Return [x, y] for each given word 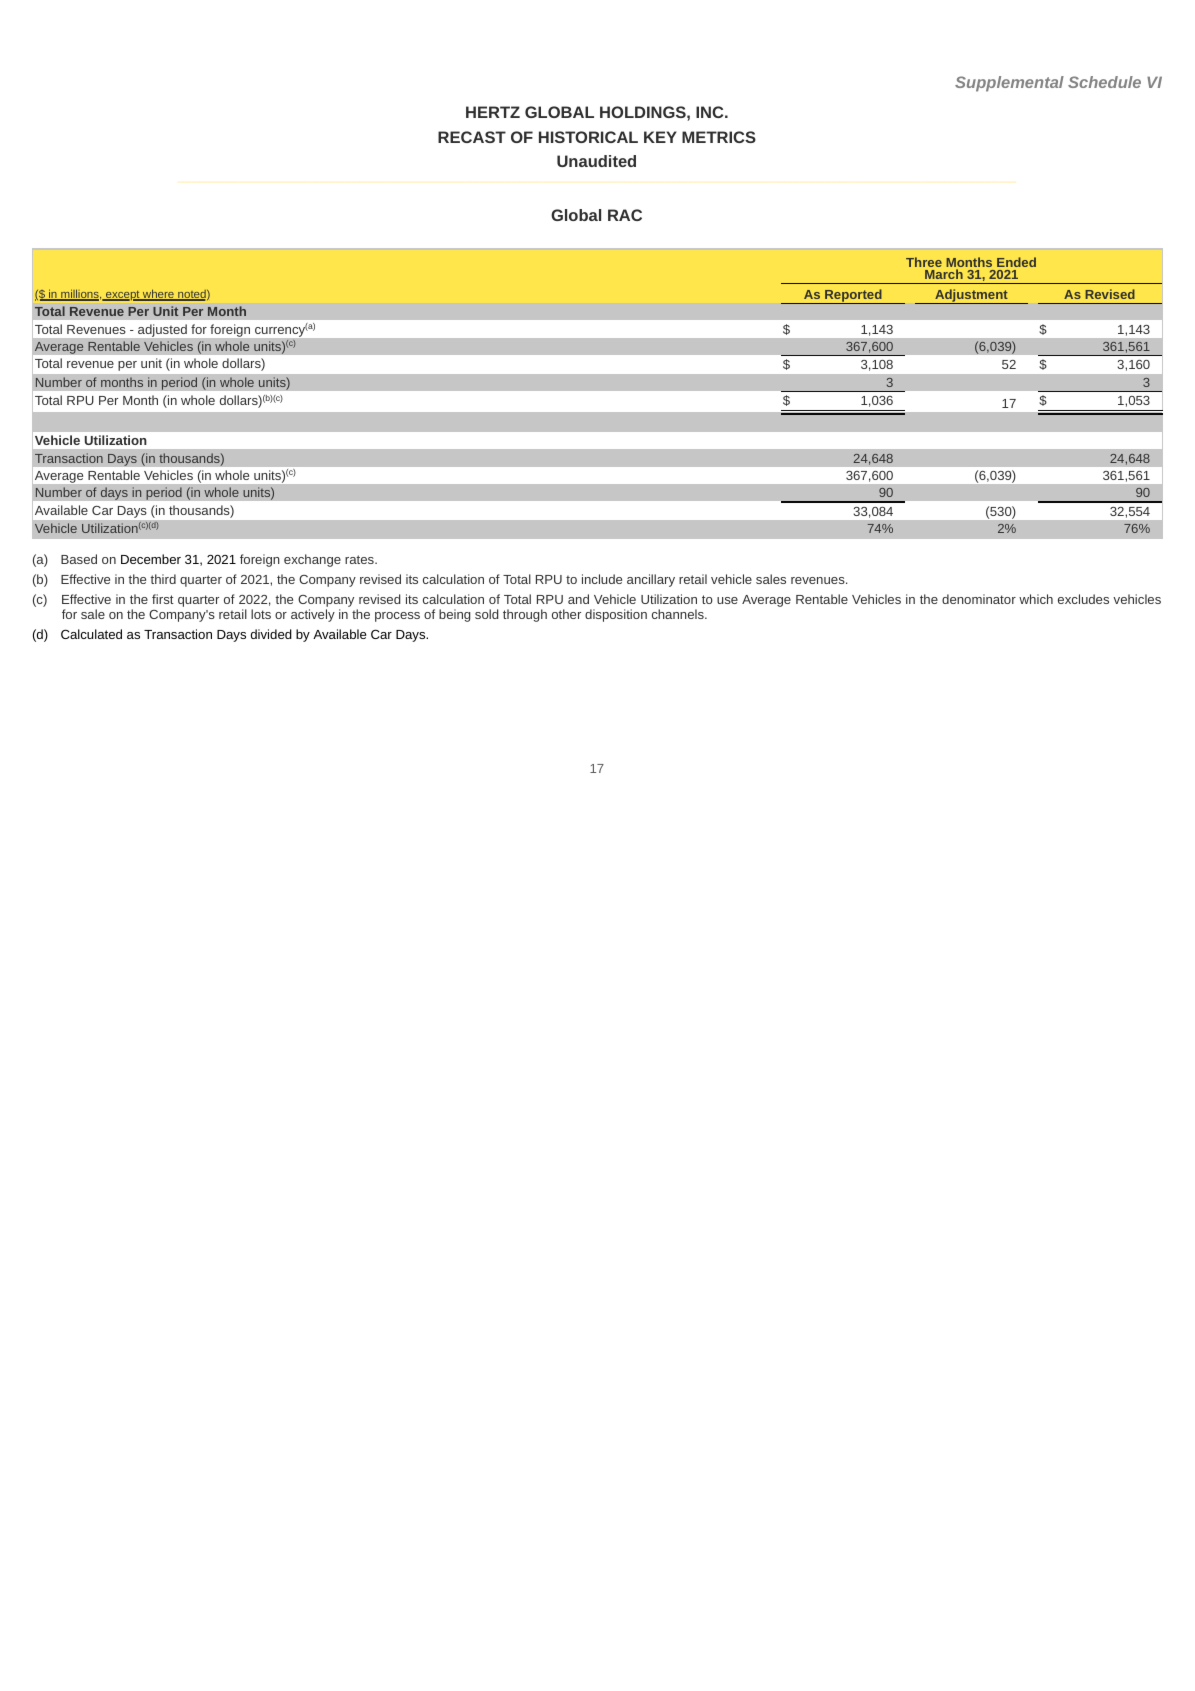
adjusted [162, 330]
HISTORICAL [588, 137]
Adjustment [971, 296]
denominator [979, 599]
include [602, 579]
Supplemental [1009, 84]
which [1036, 599]
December [151, 559]
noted [192, 295]
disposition [616, 615]
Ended [1016, 262]
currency [280, 331]
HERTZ [493, 112]
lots [261, 614]
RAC [625, 215]
